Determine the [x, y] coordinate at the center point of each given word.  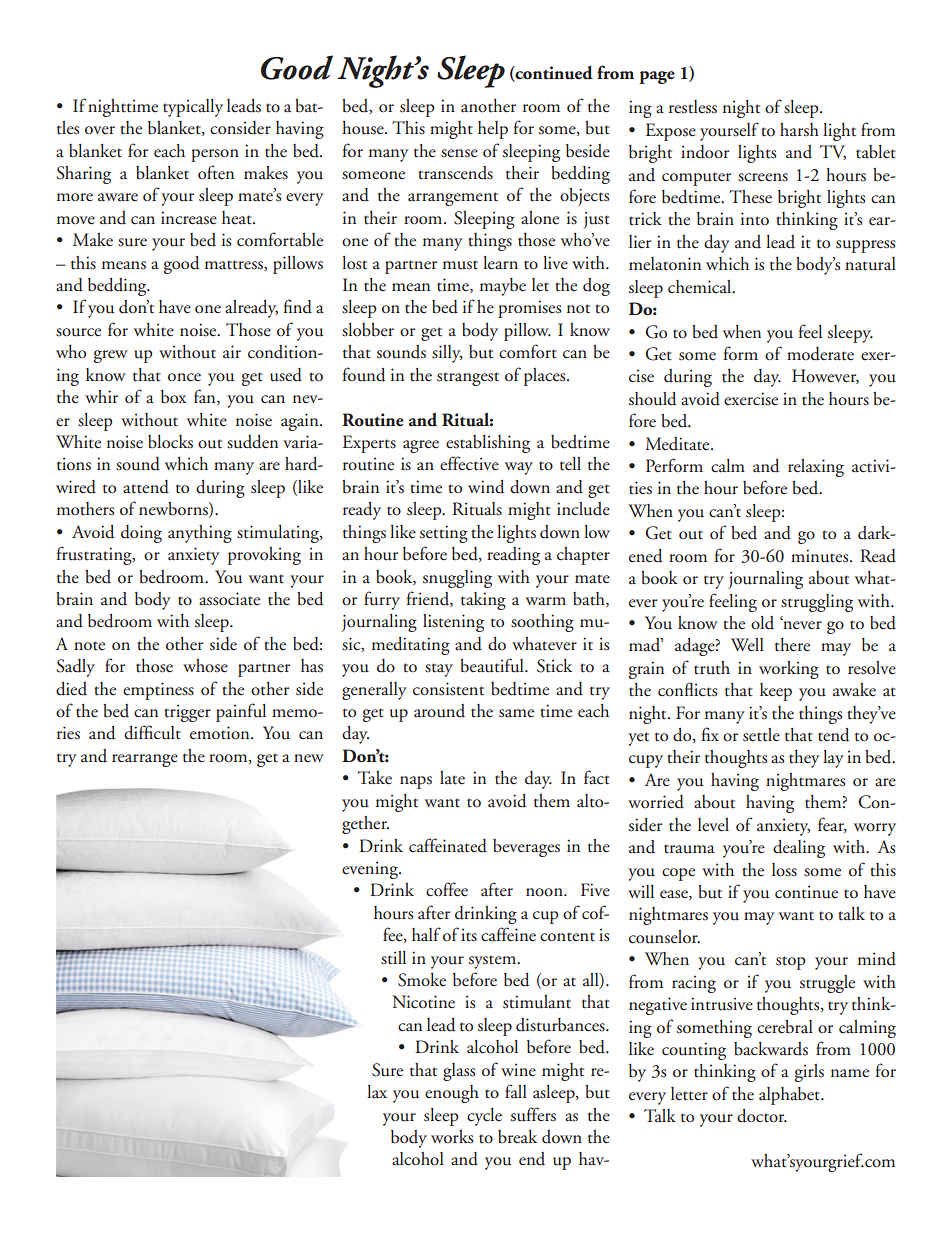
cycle [484, 1117]
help [493, 130]
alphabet [790, 1096]
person [215, 155]
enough [452, 1094]
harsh [799, 130]
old [762, 623]
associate [229, 599]
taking [483, 601]
